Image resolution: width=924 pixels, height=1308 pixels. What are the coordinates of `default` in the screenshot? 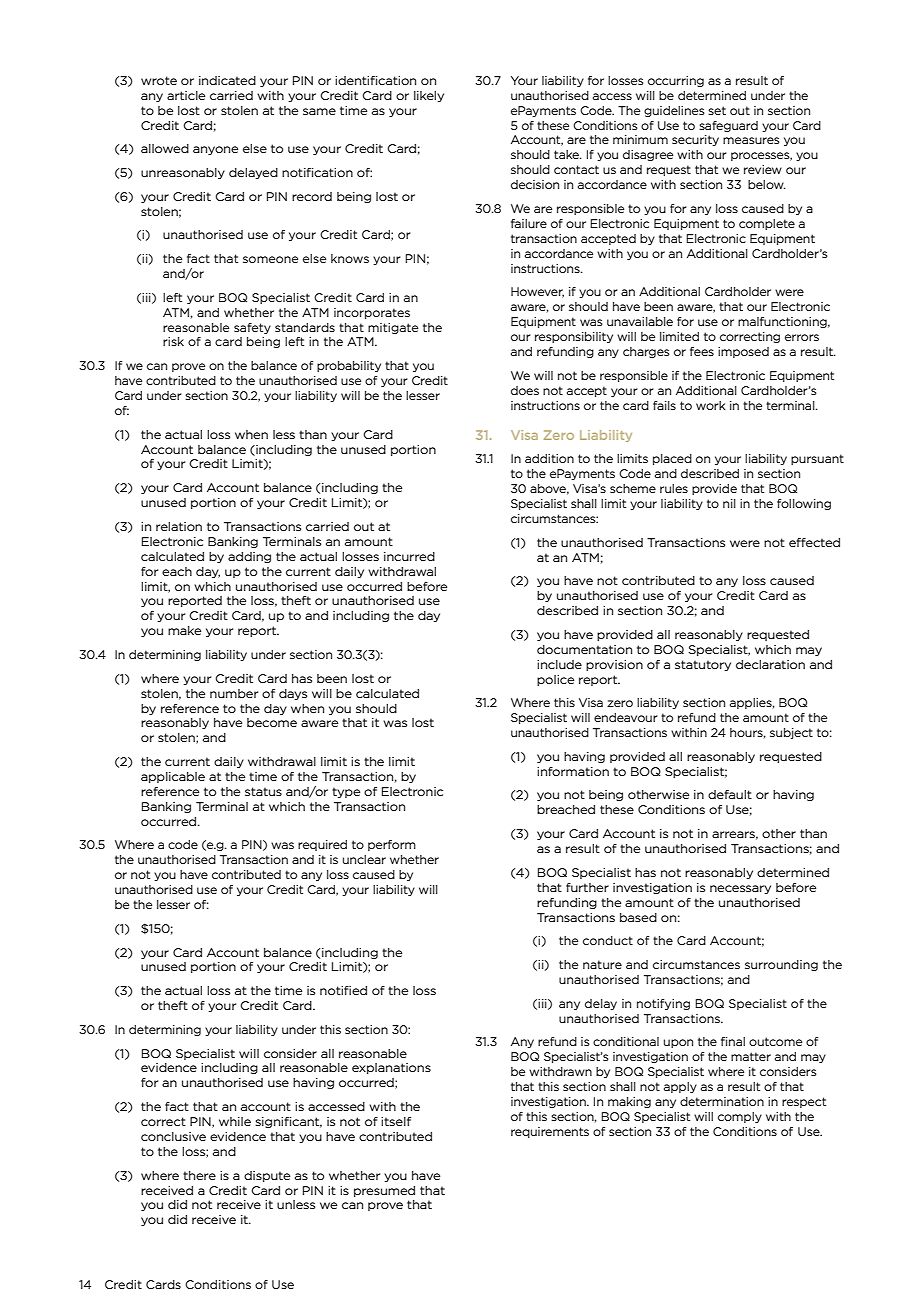 It's located at (730, 794).
